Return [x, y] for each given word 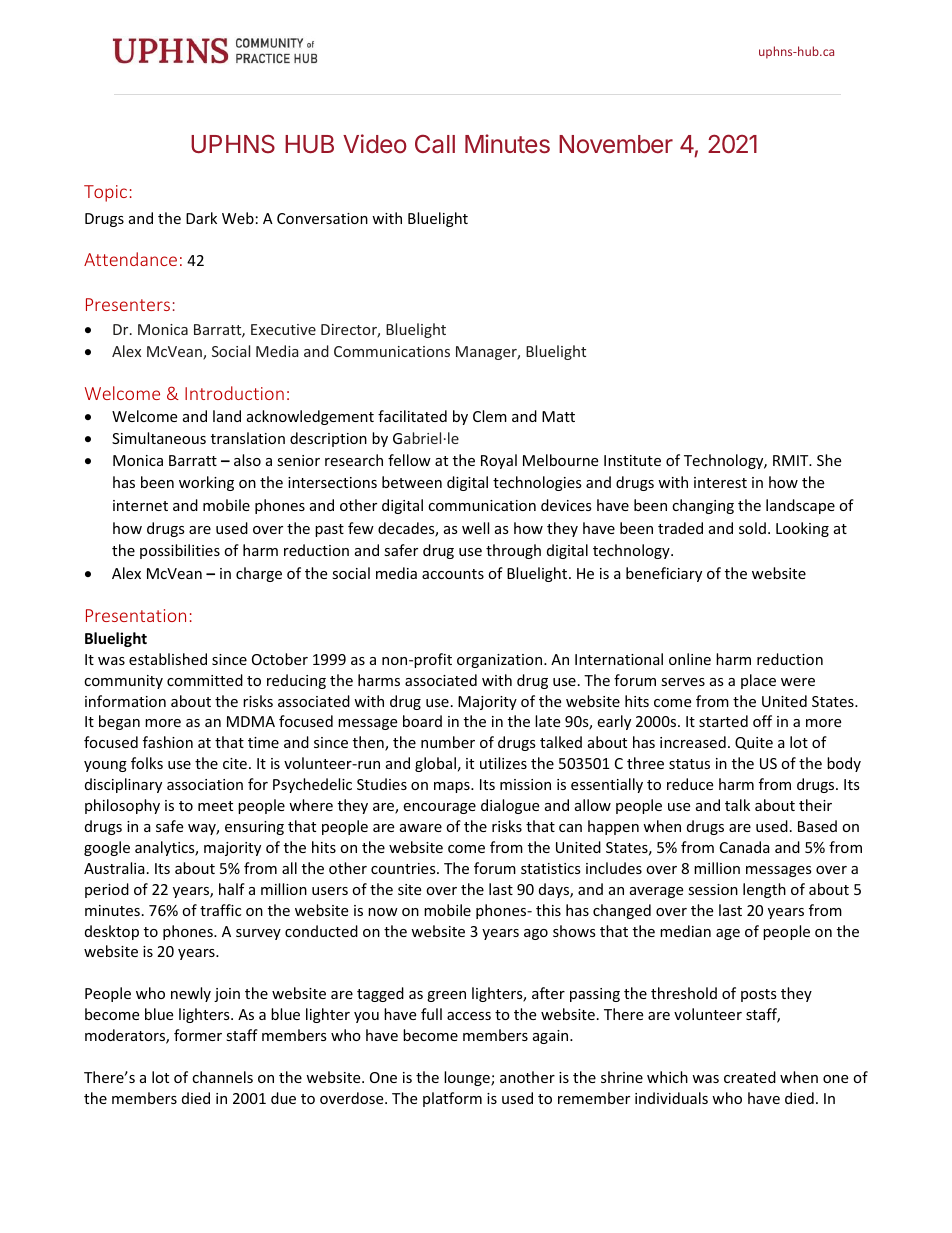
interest [720, 482]
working [206, 483]
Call [435, 143]
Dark [201, 218]
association [205, 784]
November [616, 144]
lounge [468, 1078]
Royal [499, 461]
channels [222, 1077]
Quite [754, 743]
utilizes [503, 763]
